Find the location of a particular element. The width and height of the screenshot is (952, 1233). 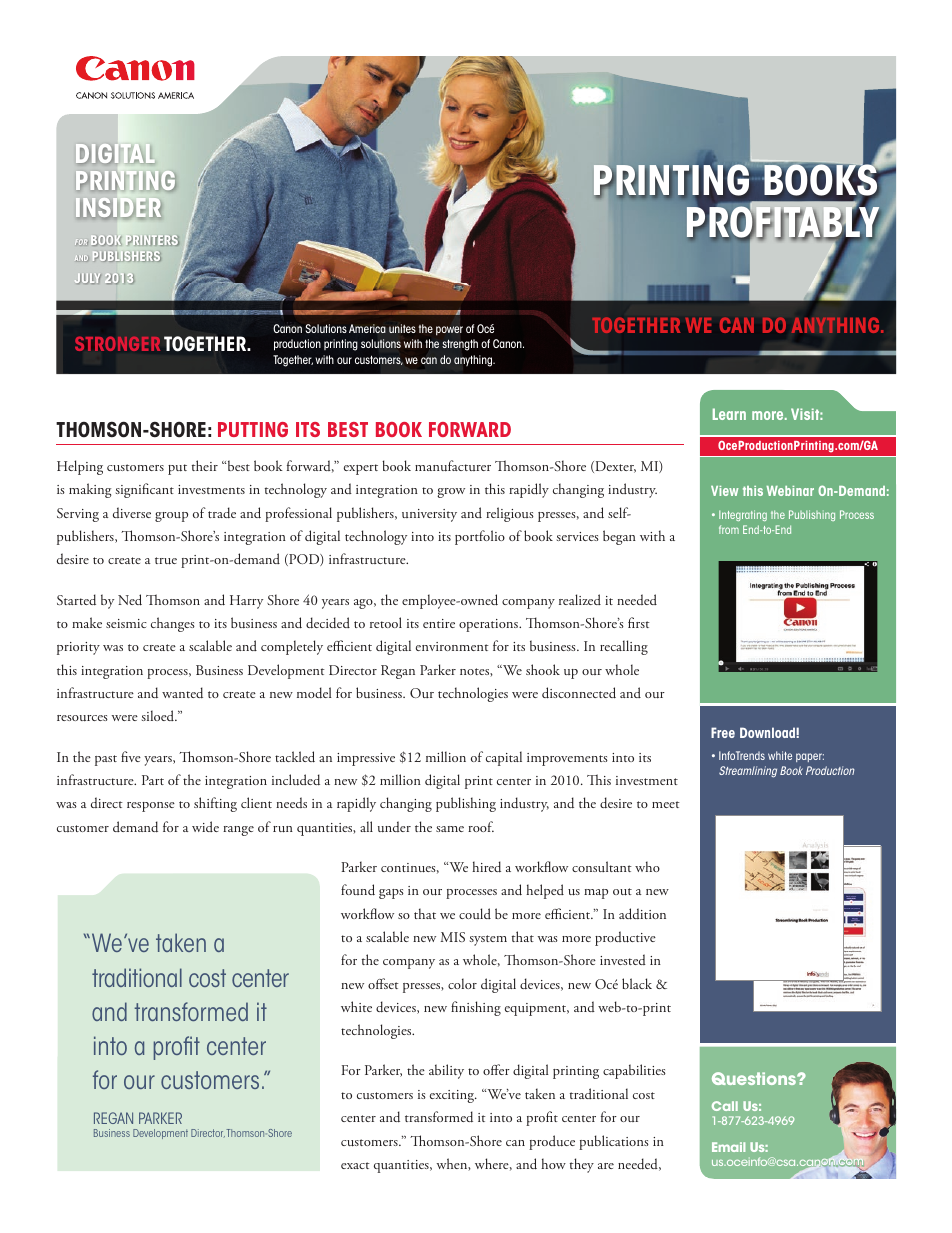

first is located at coordinates (639, 622).
